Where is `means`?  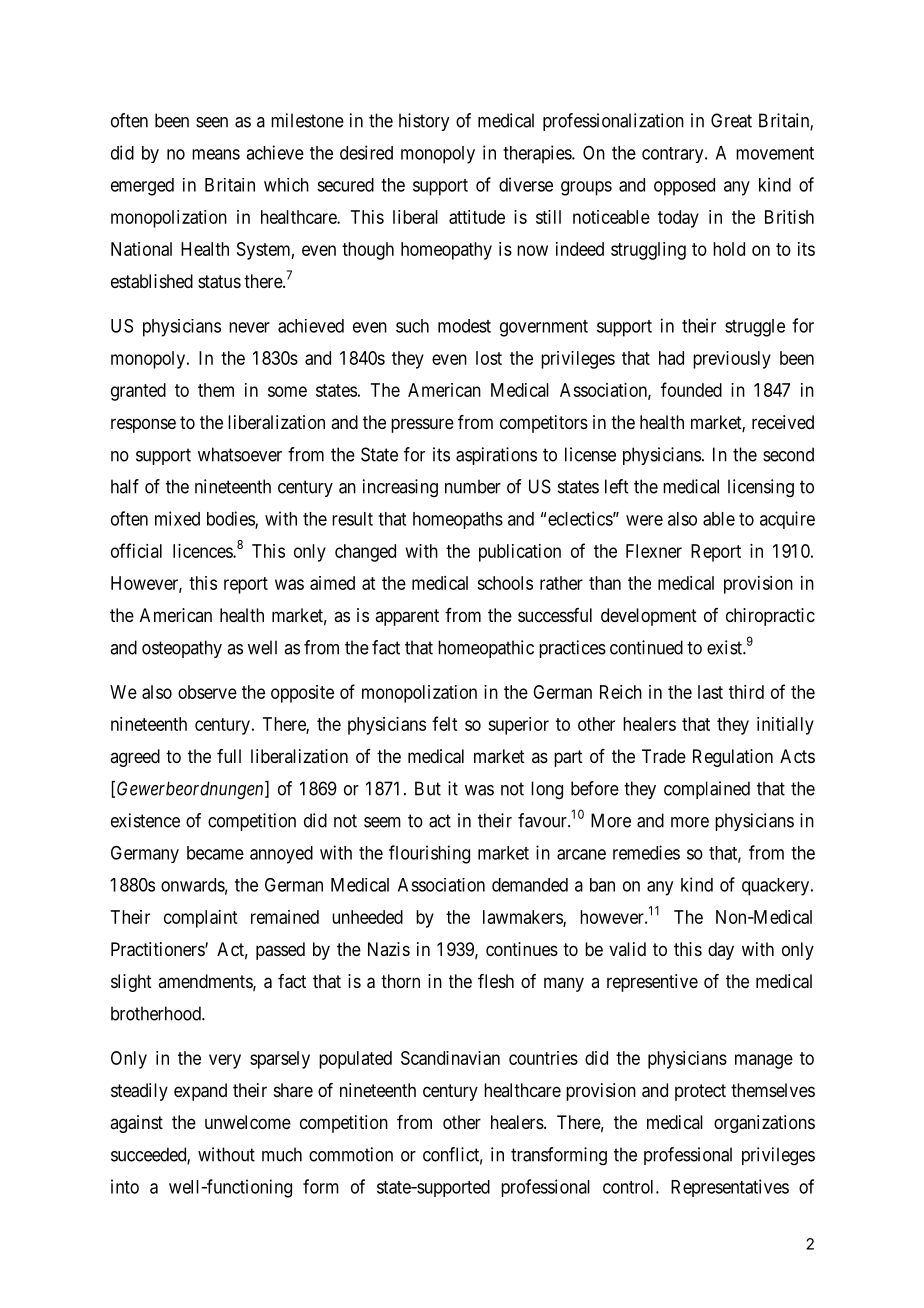
means is located at coordinates (216, 154).
